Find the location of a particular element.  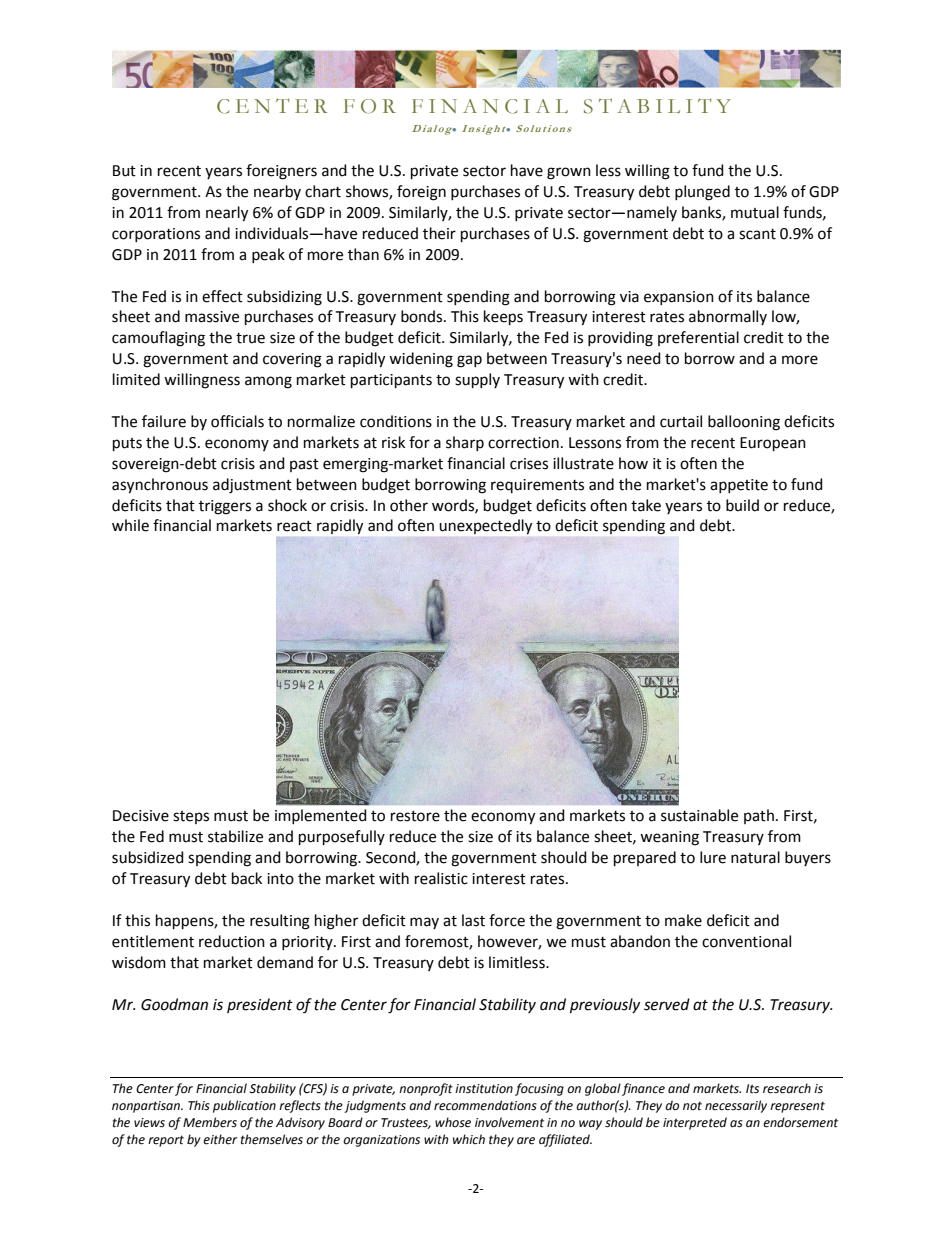

plunged is located at coordinates (702, 193).
